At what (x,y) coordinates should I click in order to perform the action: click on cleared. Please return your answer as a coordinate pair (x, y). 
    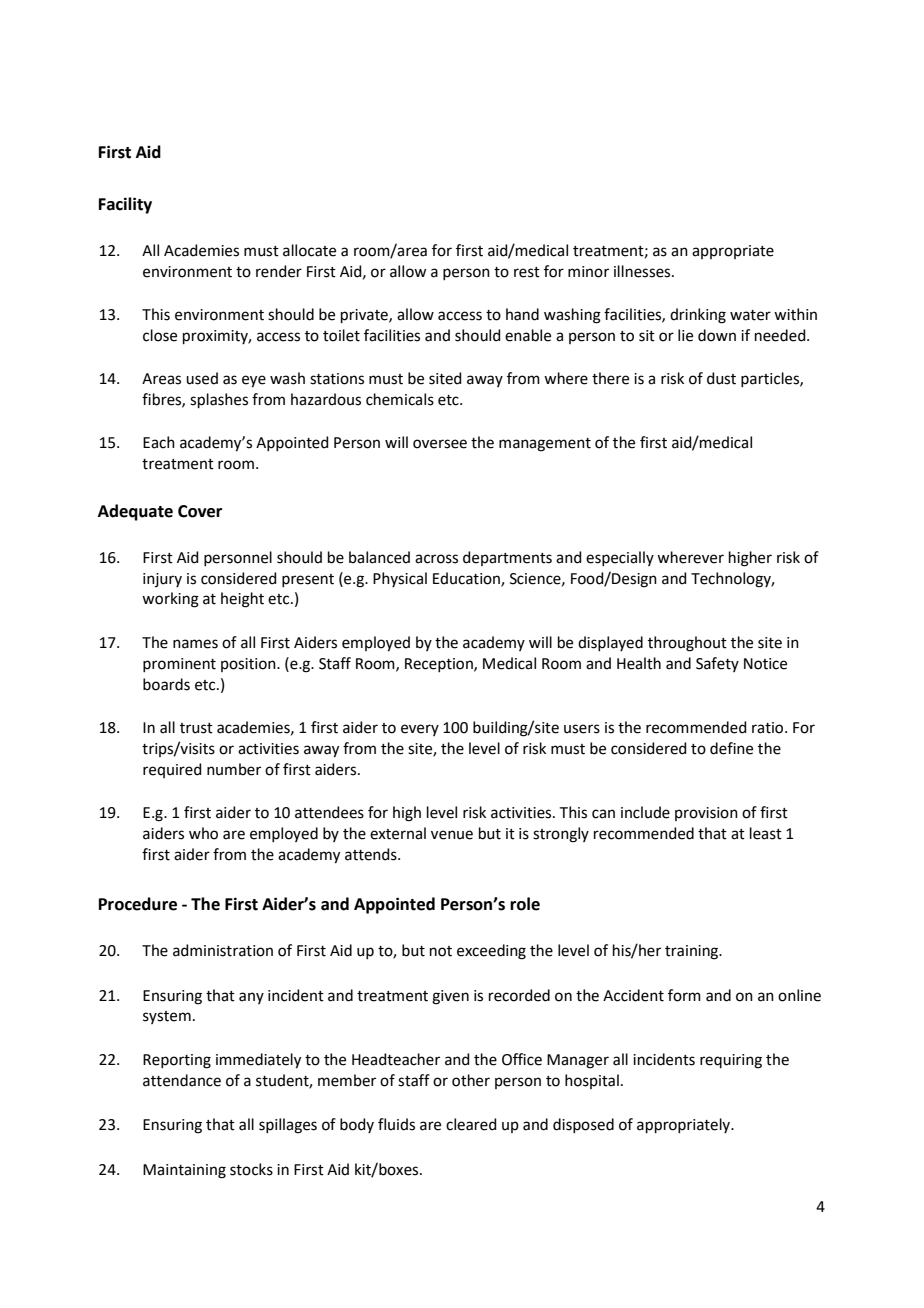
    Looking at the image, I should click on (471, 1124).
